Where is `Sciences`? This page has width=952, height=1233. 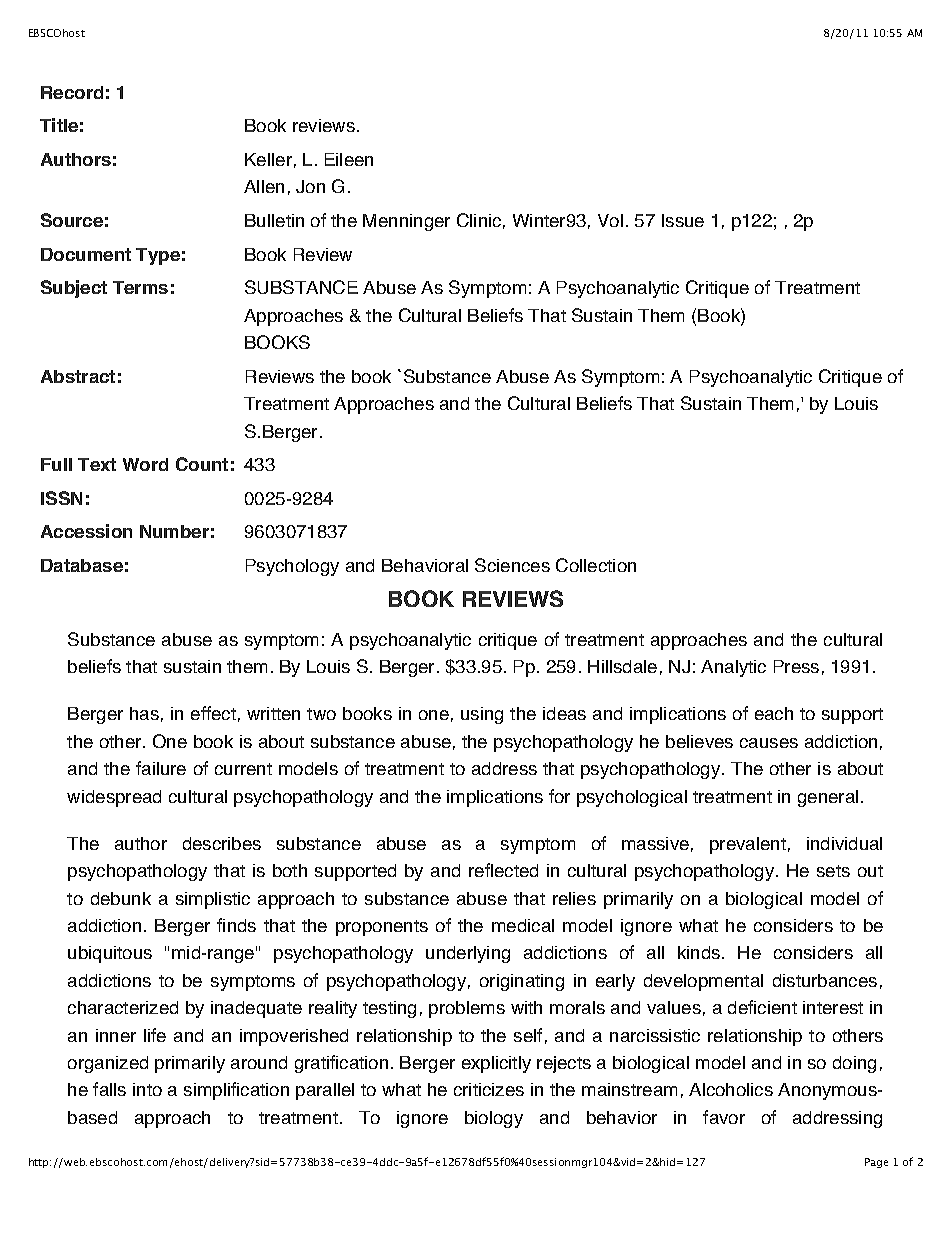
Sciences is located at coordinates (512, 565).
